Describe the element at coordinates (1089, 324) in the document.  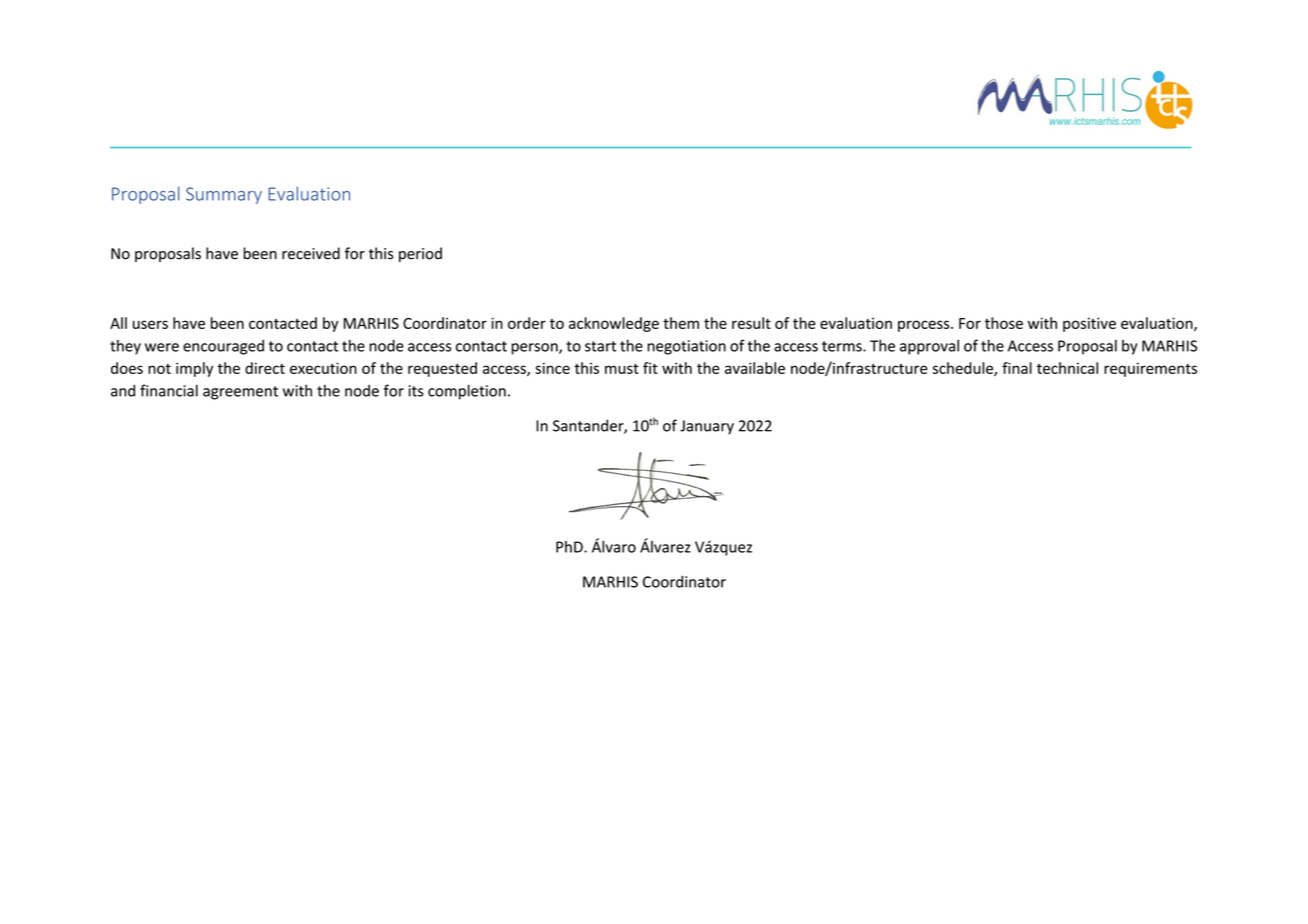
I see `positive` at that location.
